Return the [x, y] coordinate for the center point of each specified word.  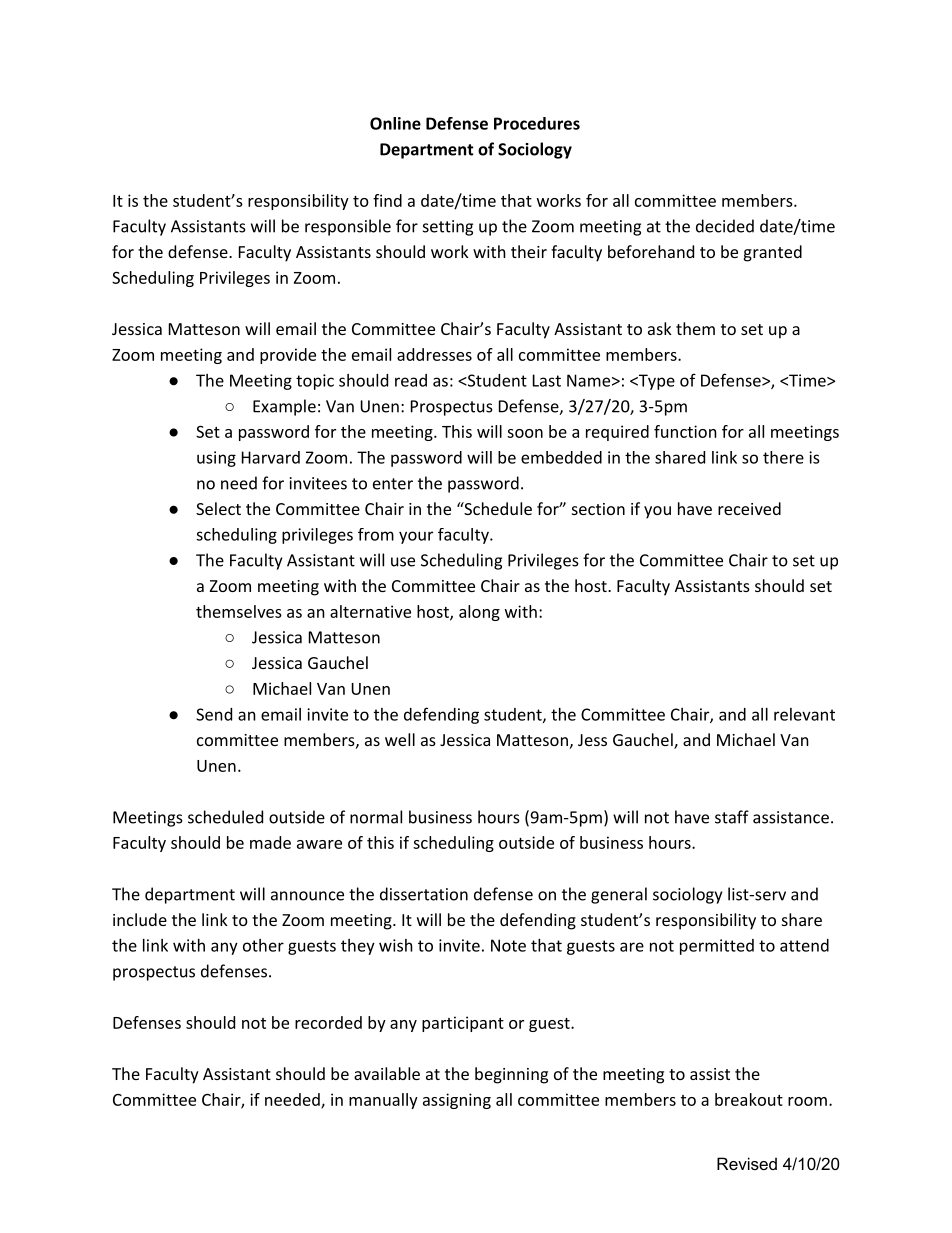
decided [725, 226]
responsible [348, 227]
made [270, 842]
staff [732, 817]
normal [376, 817]
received [749, 508]
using [216, 459]
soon [525, 433]
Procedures [537, 123]
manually [383, 1101]
